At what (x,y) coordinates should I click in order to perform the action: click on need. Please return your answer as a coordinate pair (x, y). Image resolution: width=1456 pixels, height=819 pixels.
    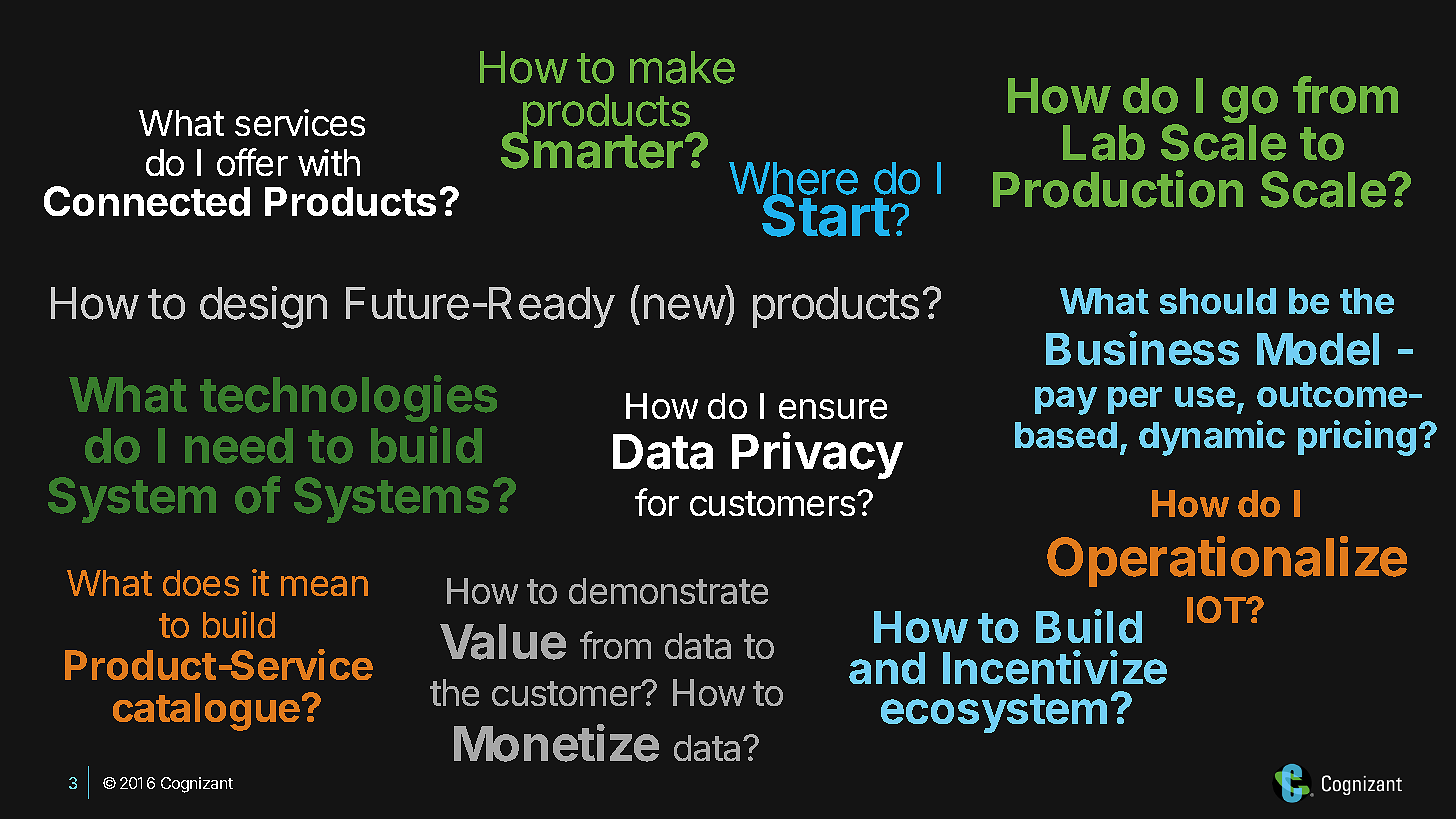
    Looking at the image, I should click on (239, 446).
